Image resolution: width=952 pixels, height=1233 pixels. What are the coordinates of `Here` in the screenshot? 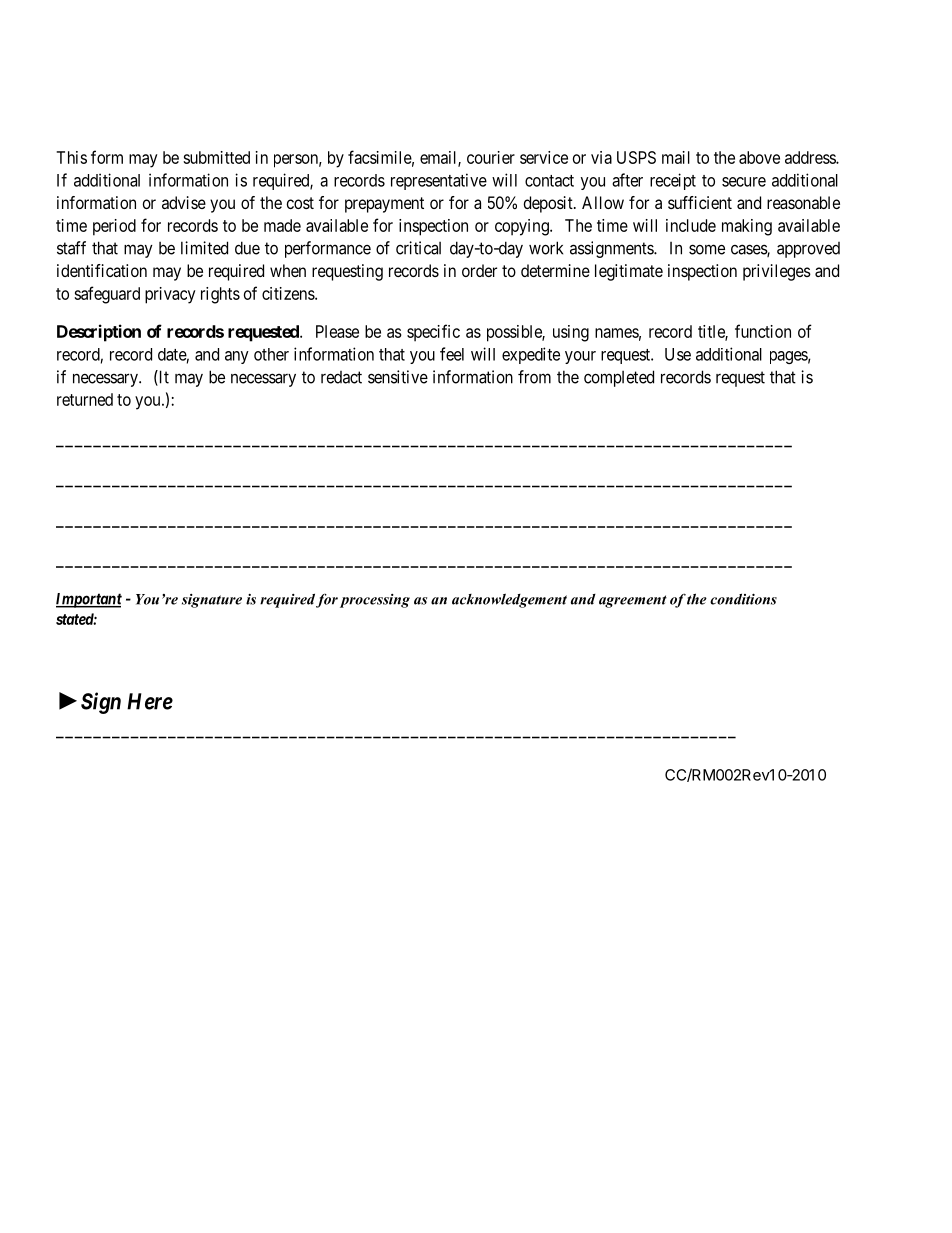 It's located at (150, 701).
